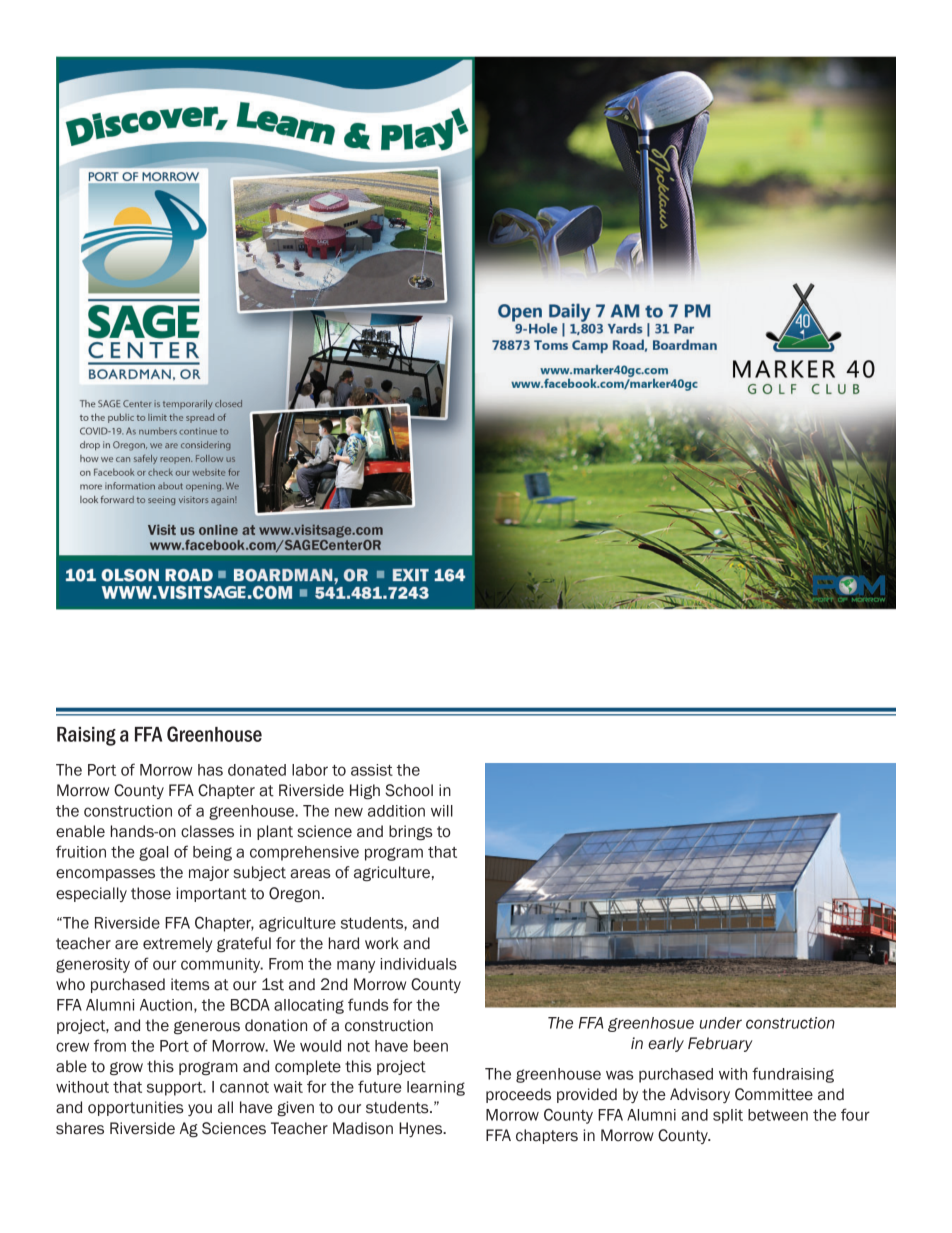 The height and width of the document is (1233, 952). I want to click on Oregon, so click(294, 895).
